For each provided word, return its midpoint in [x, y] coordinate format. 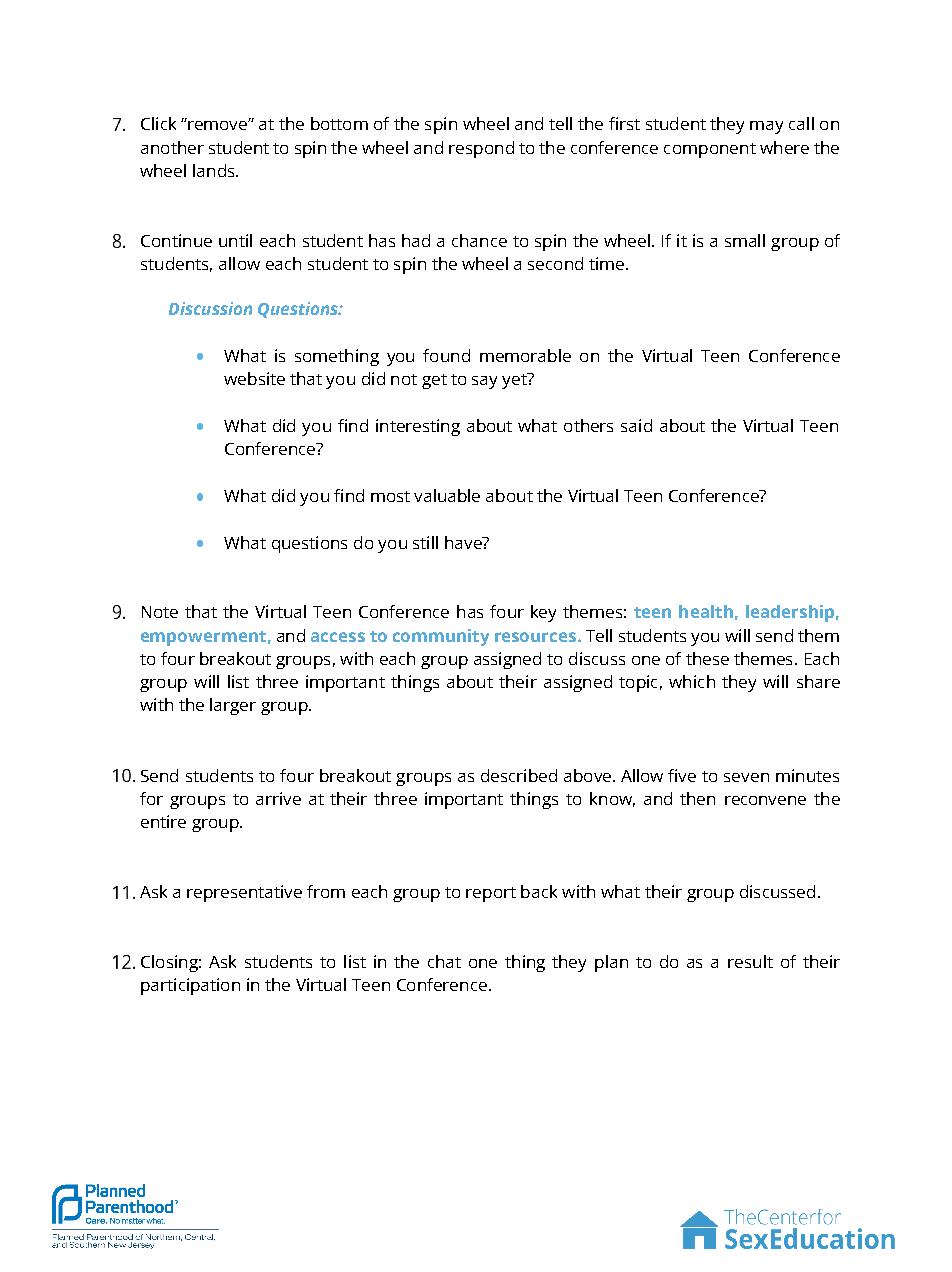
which [692, 681]
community [441, 637]
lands [215, 170]
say [484, 382]
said [636, 425]
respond [481, 149]
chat [444, 961]
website [254, 378]
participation [190, 986]
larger [233, 706]
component [710, 150]
